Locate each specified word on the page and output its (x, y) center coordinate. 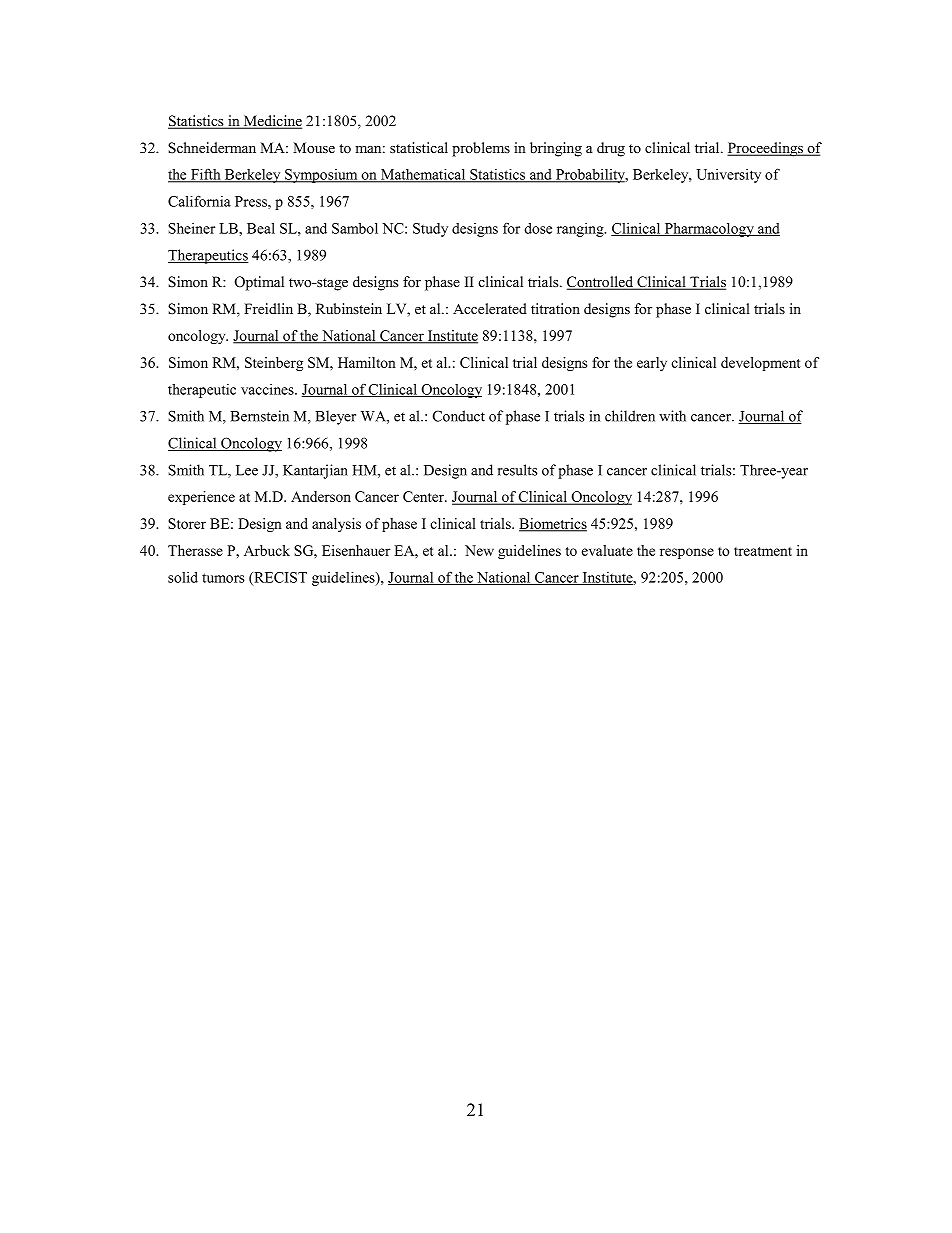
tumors (223, 578)
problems (481, 149)
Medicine (272, 122)
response (687, 553)
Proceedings (766, 149)
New (479, 550)
